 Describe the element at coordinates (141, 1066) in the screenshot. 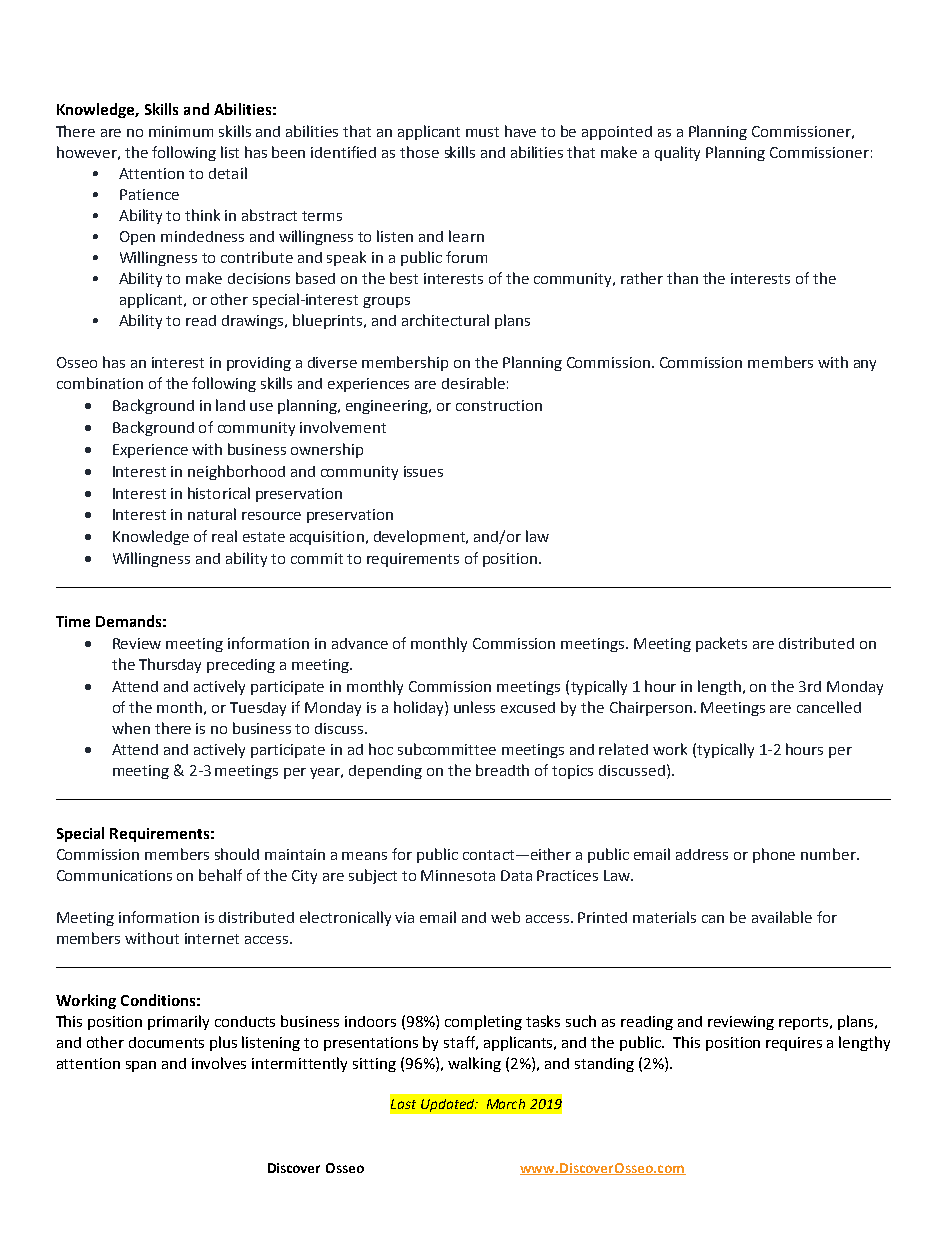

I see `span` at that location.
